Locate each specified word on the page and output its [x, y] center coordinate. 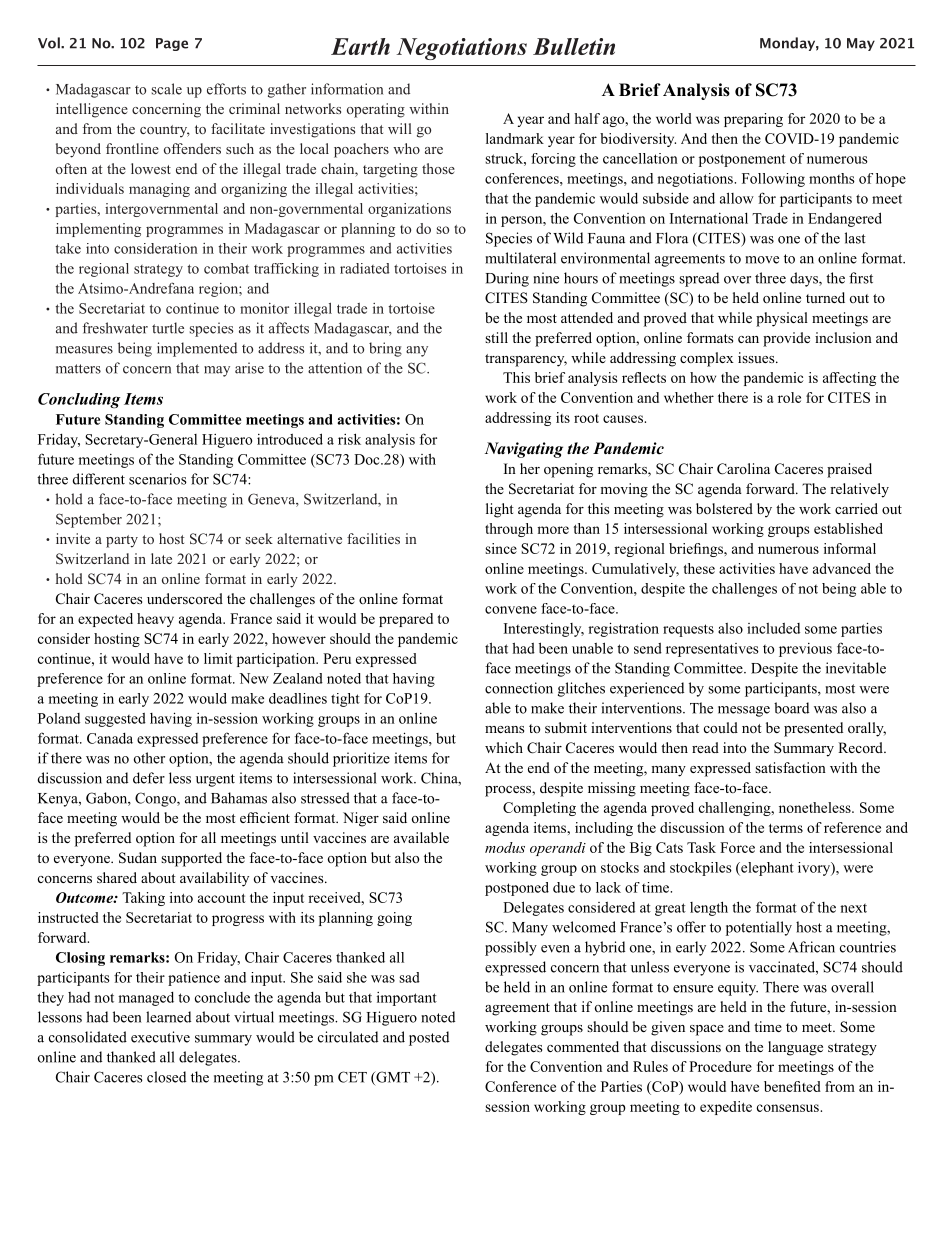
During [507, 279]
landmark [515, 138]
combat [226, 268]
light [500, 510]
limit [218, 658]
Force [737, 847]
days [805, 279]
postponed [517, 889]
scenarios [158, 479]
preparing [753, 120]
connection [519, 688]
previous [805, 650]
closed [166, 1077]
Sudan [138, 858]
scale [167, 89]
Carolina [743, 469]
